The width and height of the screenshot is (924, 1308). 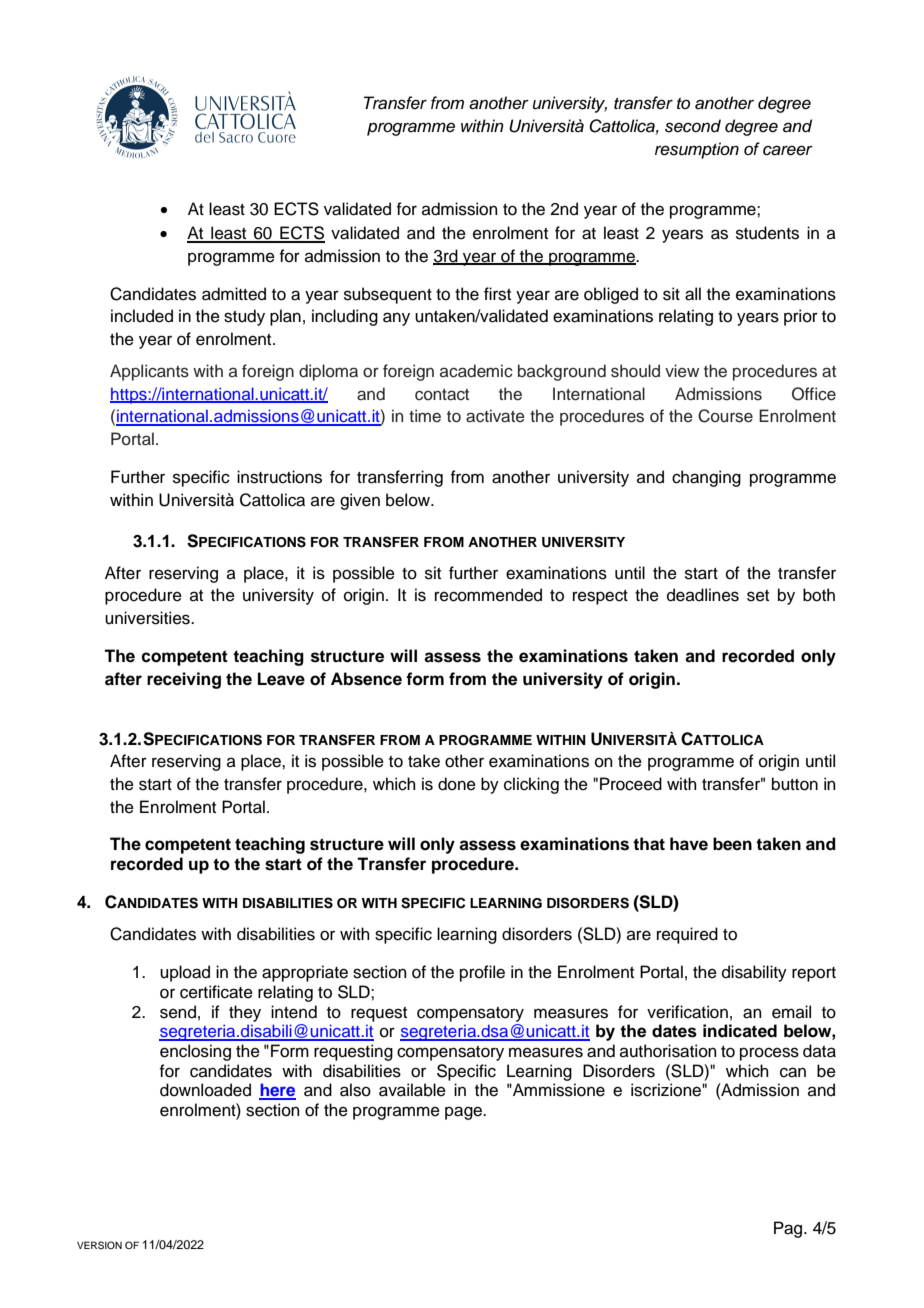 I want to click on first, so click(x=497, y=294).
